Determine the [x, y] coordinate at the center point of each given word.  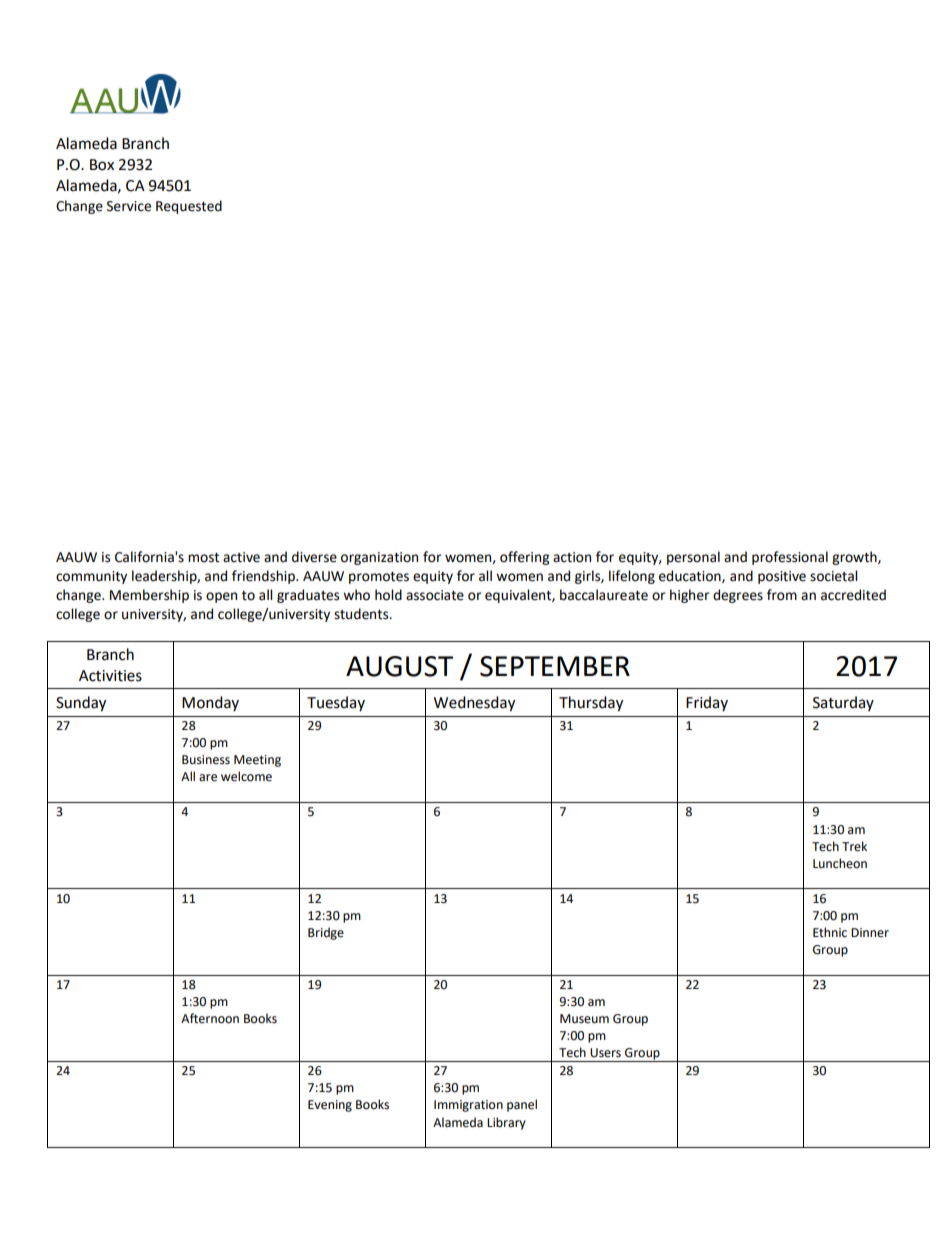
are [208, 778]
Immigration [468, 1106]
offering [524, 558]
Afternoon [210, 1018]
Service [129, 206]
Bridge [326, 933]
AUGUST [399, 666]
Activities [110, 676]
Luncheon [840, 863]
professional [790, 558]
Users [605, 1053]
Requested [189, 207]
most [203, 558]
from [782, 595]
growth [855, 558]
